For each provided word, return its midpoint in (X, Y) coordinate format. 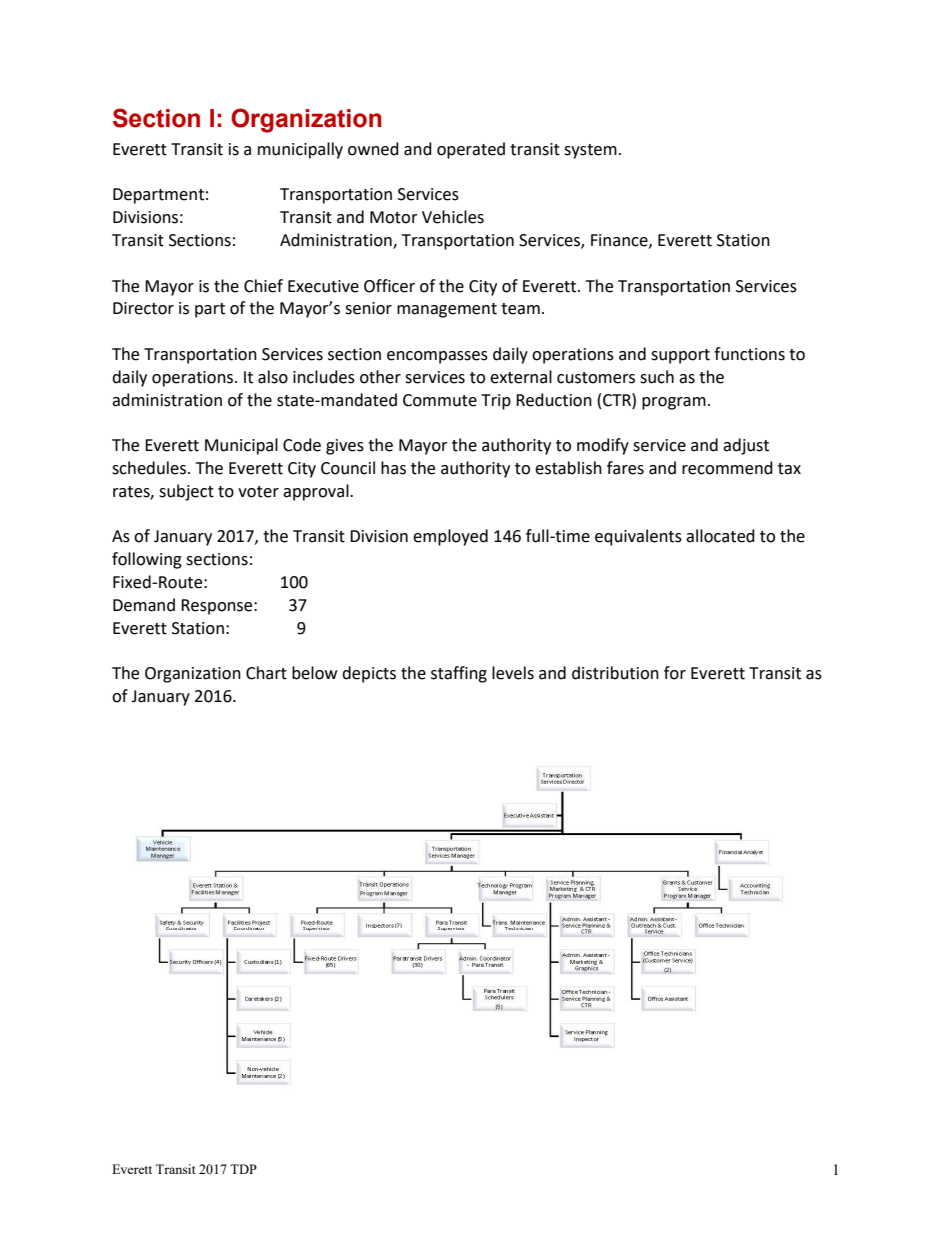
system (590, 151)
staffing (459, 674)
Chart (266, 673)
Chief (263, 286)
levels (513, 673)
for (675, 673)
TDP (243, 1169)
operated (471, 150)
